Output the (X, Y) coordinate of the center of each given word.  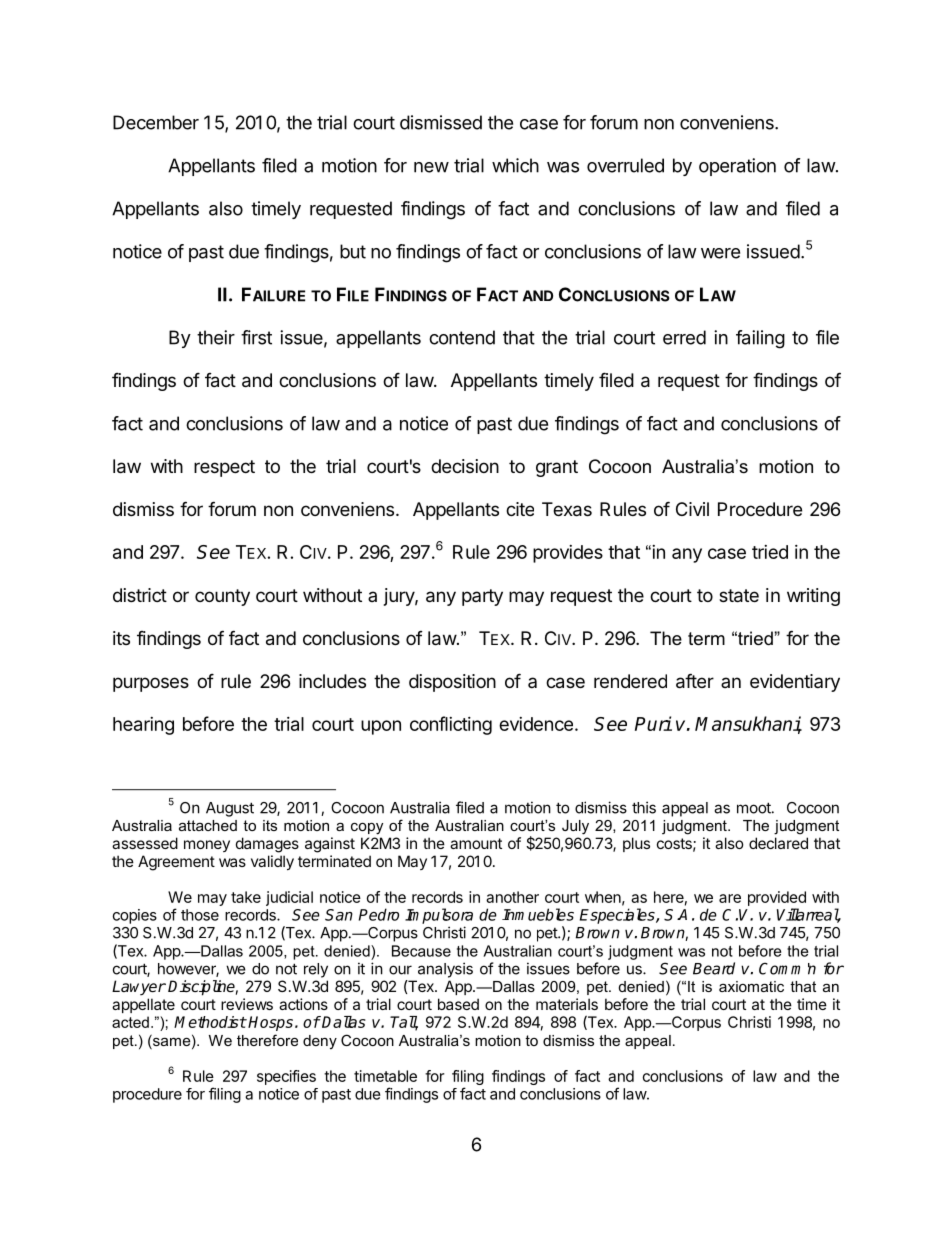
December (156, 122)
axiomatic (751, 986)
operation (737, 167)
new (431, 167)
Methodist (210, 1022)
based (458, 1004)
